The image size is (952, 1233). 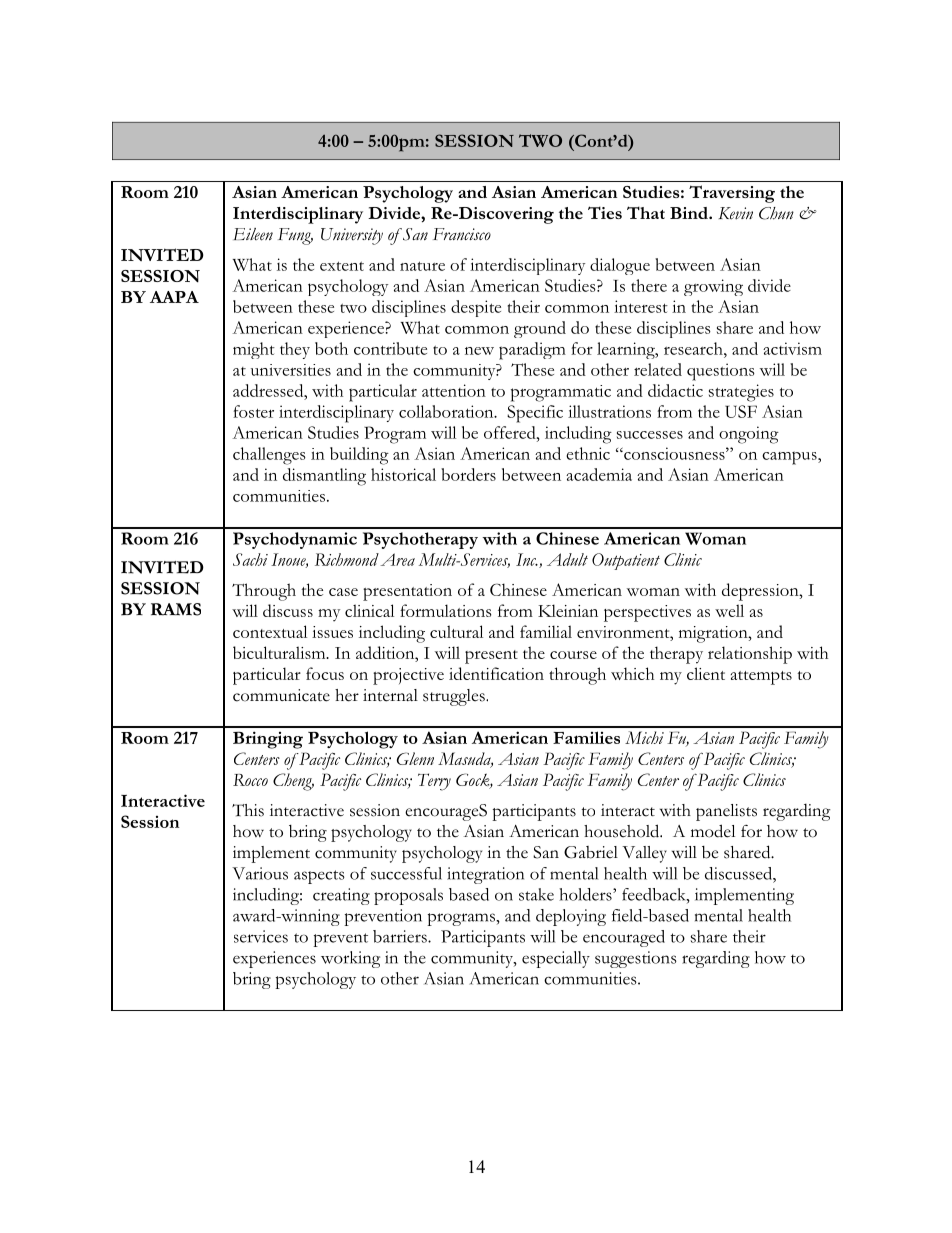 What do you see at coordinates (462, 234) in the image?
I see `Francisco` at bounding box center [462, 234].
